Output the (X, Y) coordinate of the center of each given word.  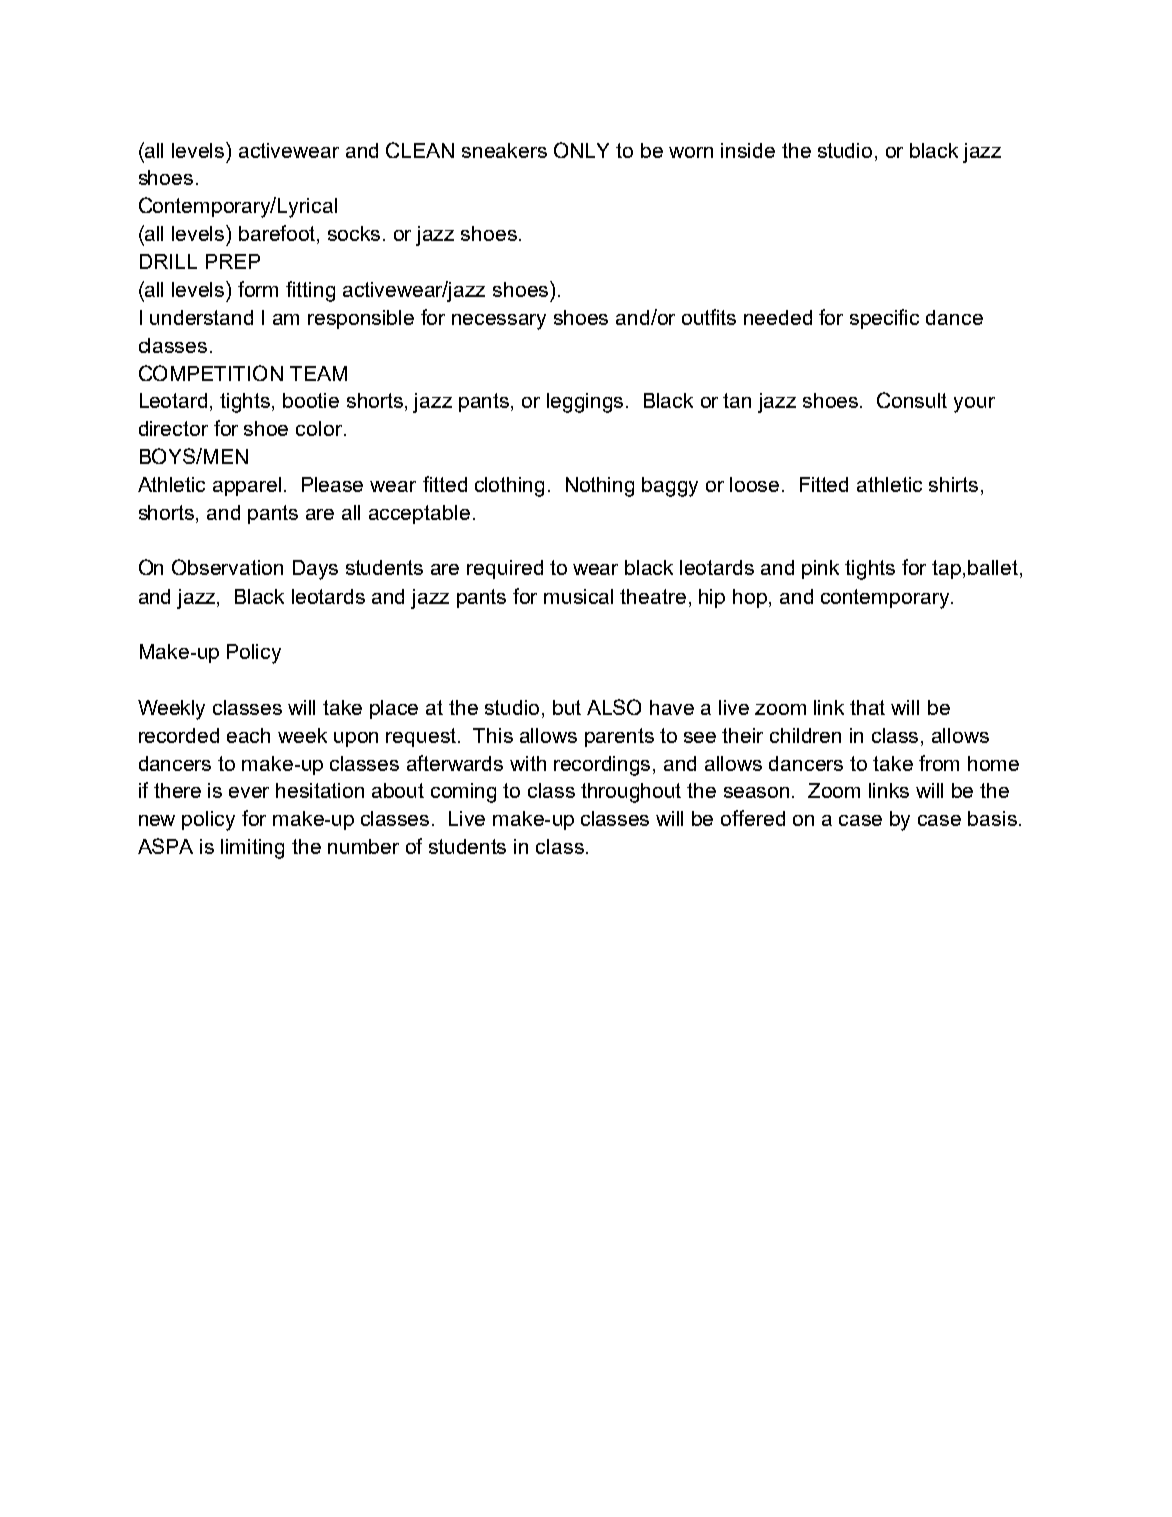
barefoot (278, 234)
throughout (631, 793)
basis (992, 818)
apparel (247, 486)
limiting (252, 849)
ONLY (581, 150)
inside (748, 150)
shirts (953, 484)
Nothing (600, 487)
